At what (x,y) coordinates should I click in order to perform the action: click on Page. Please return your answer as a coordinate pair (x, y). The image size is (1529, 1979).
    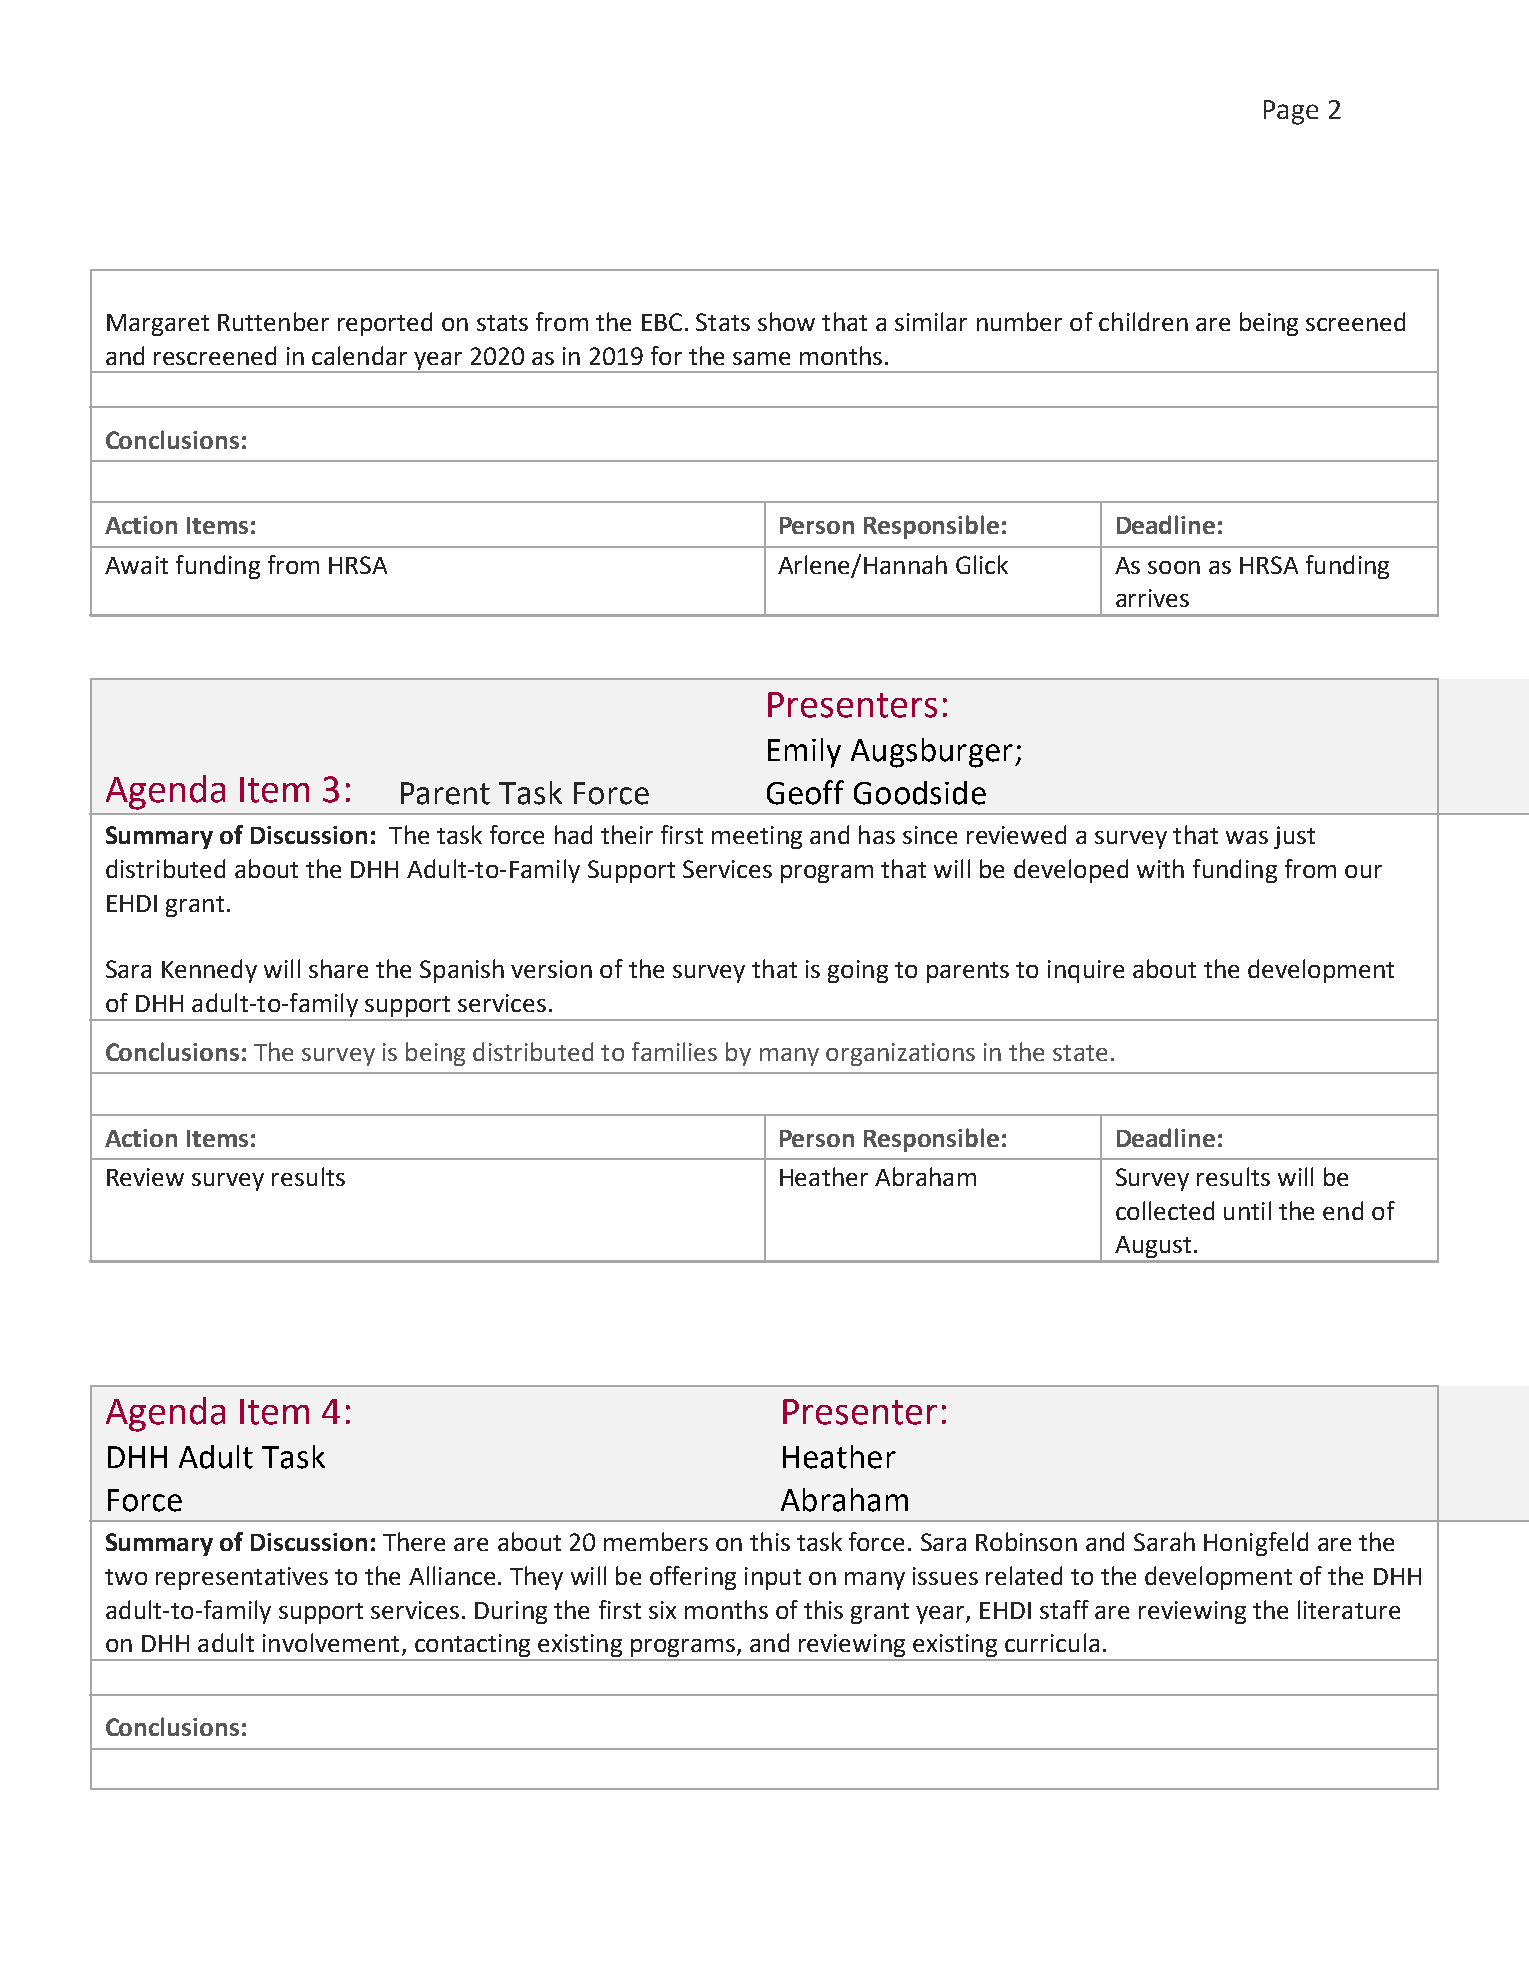
    Looking at the image, I should click on (1291, 112).
